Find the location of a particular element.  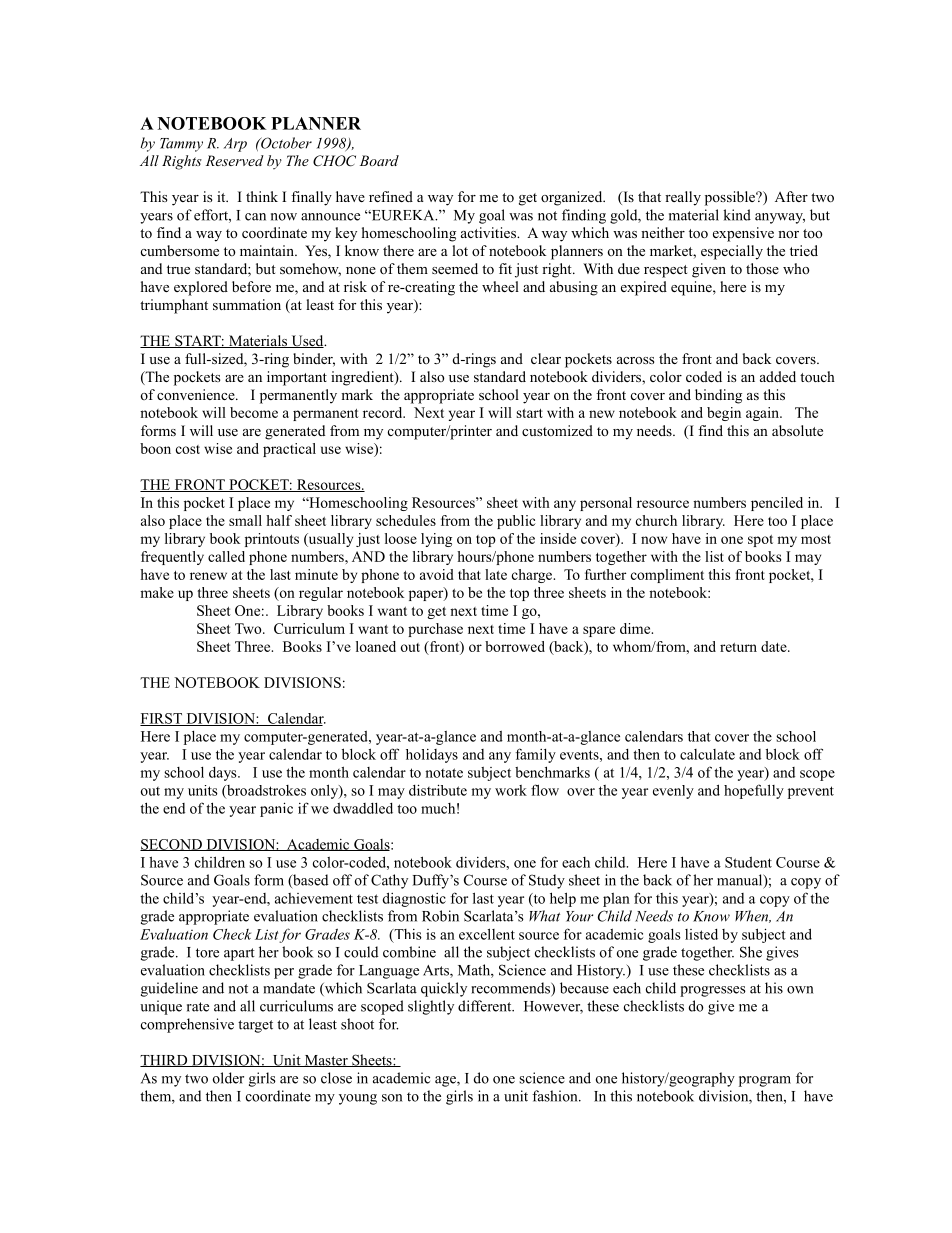

cost is located at coordinates (188, 449).
